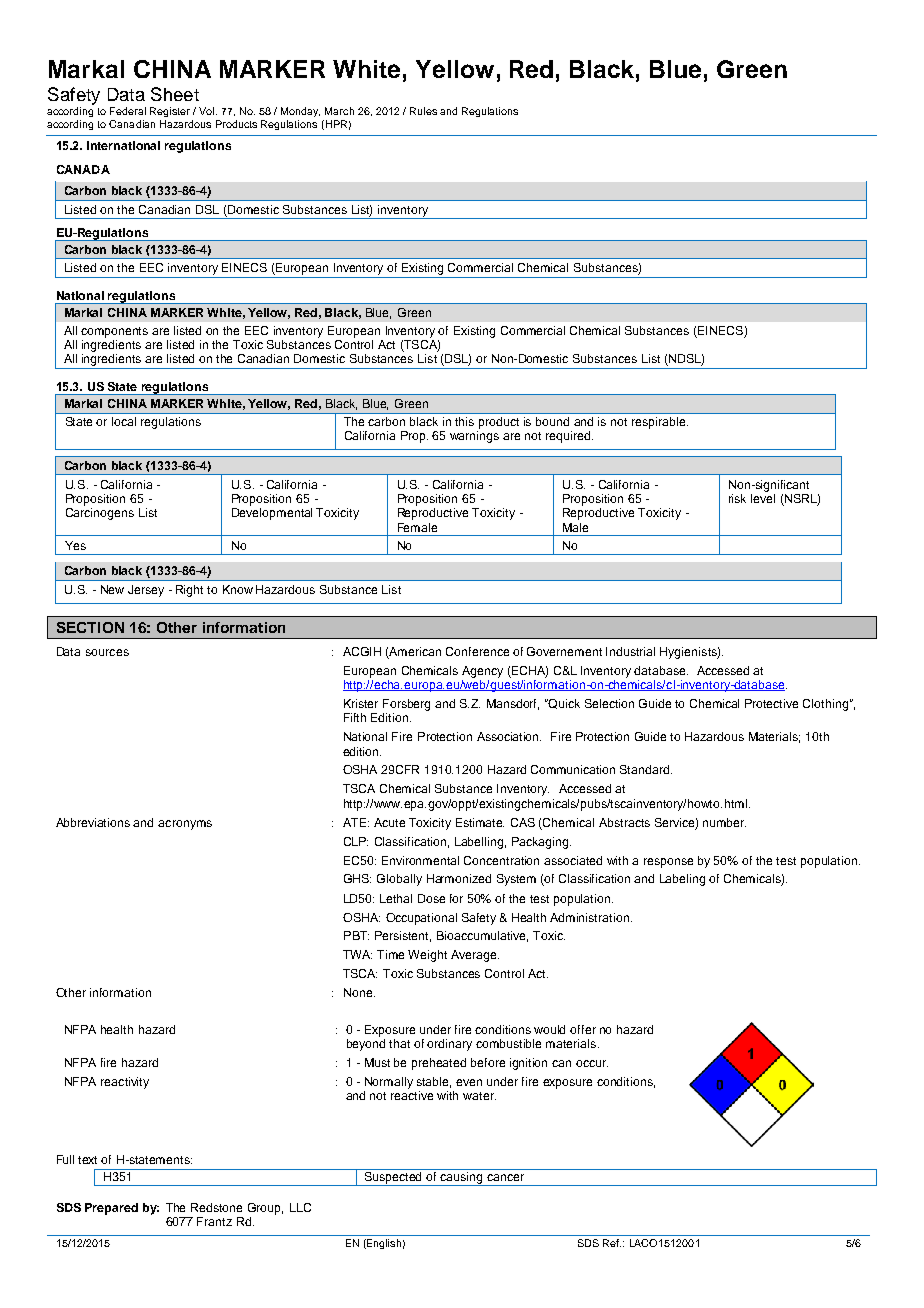 The image size is (924, 1308). Describe the element at coordinates (170, 112) in the screenshot. I see `Register` at that location.
